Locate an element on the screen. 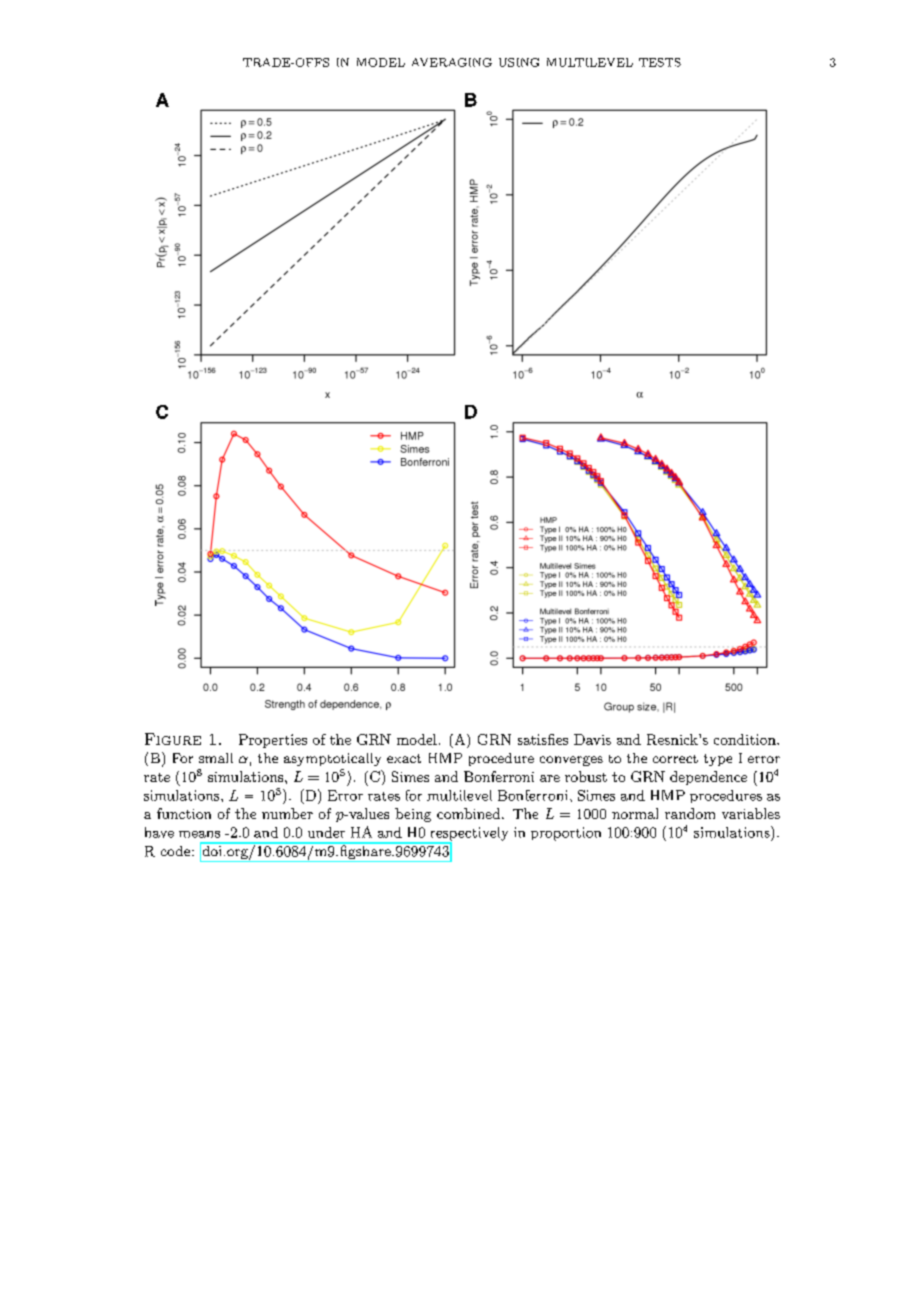 The image size is (924, 1308). USING is located at coordinates (519, 62).
